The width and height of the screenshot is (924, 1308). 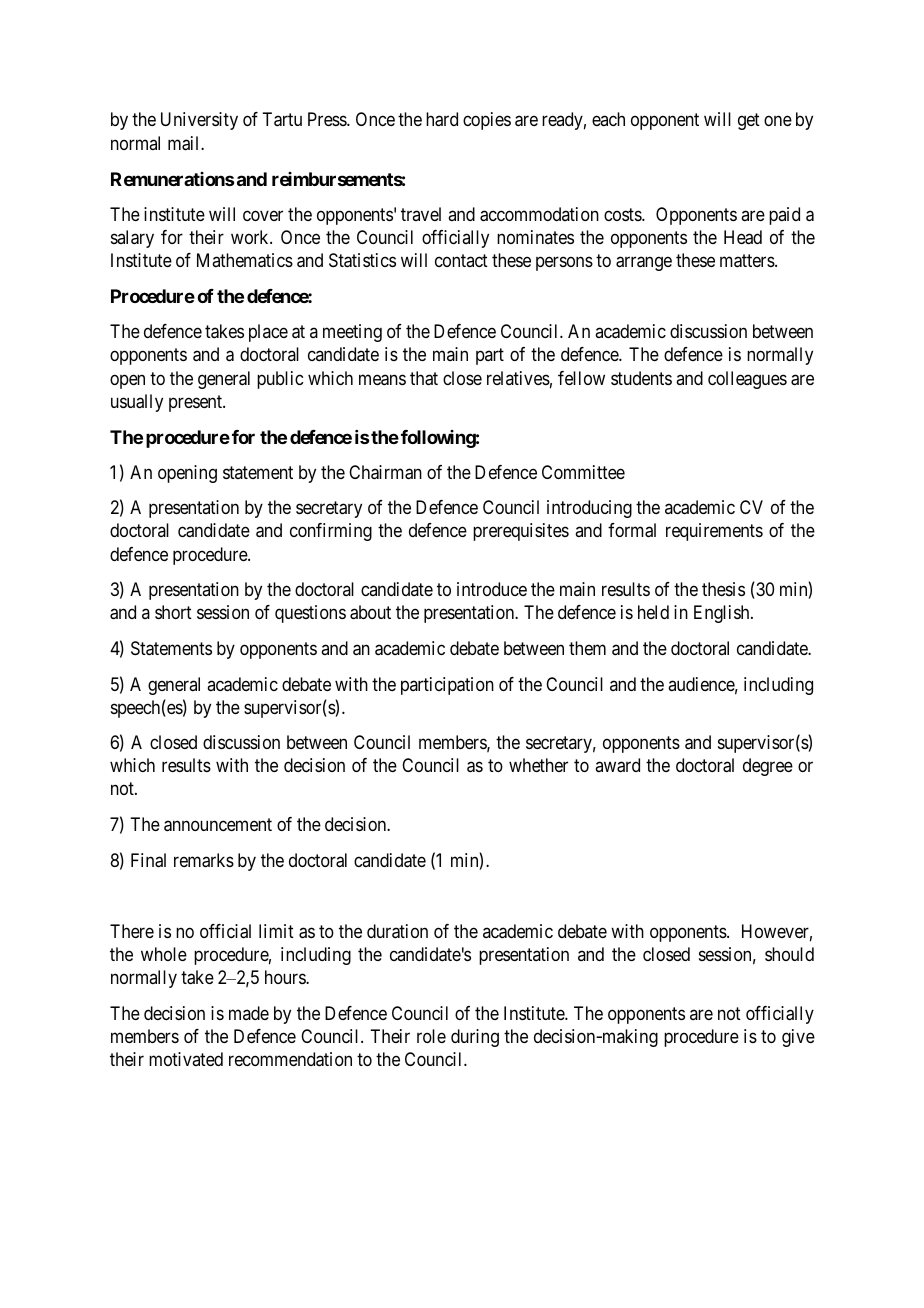 What do you see at coordinates (749, 122) in the screenshot?
I see `get` at bounding box center [749, 122].
